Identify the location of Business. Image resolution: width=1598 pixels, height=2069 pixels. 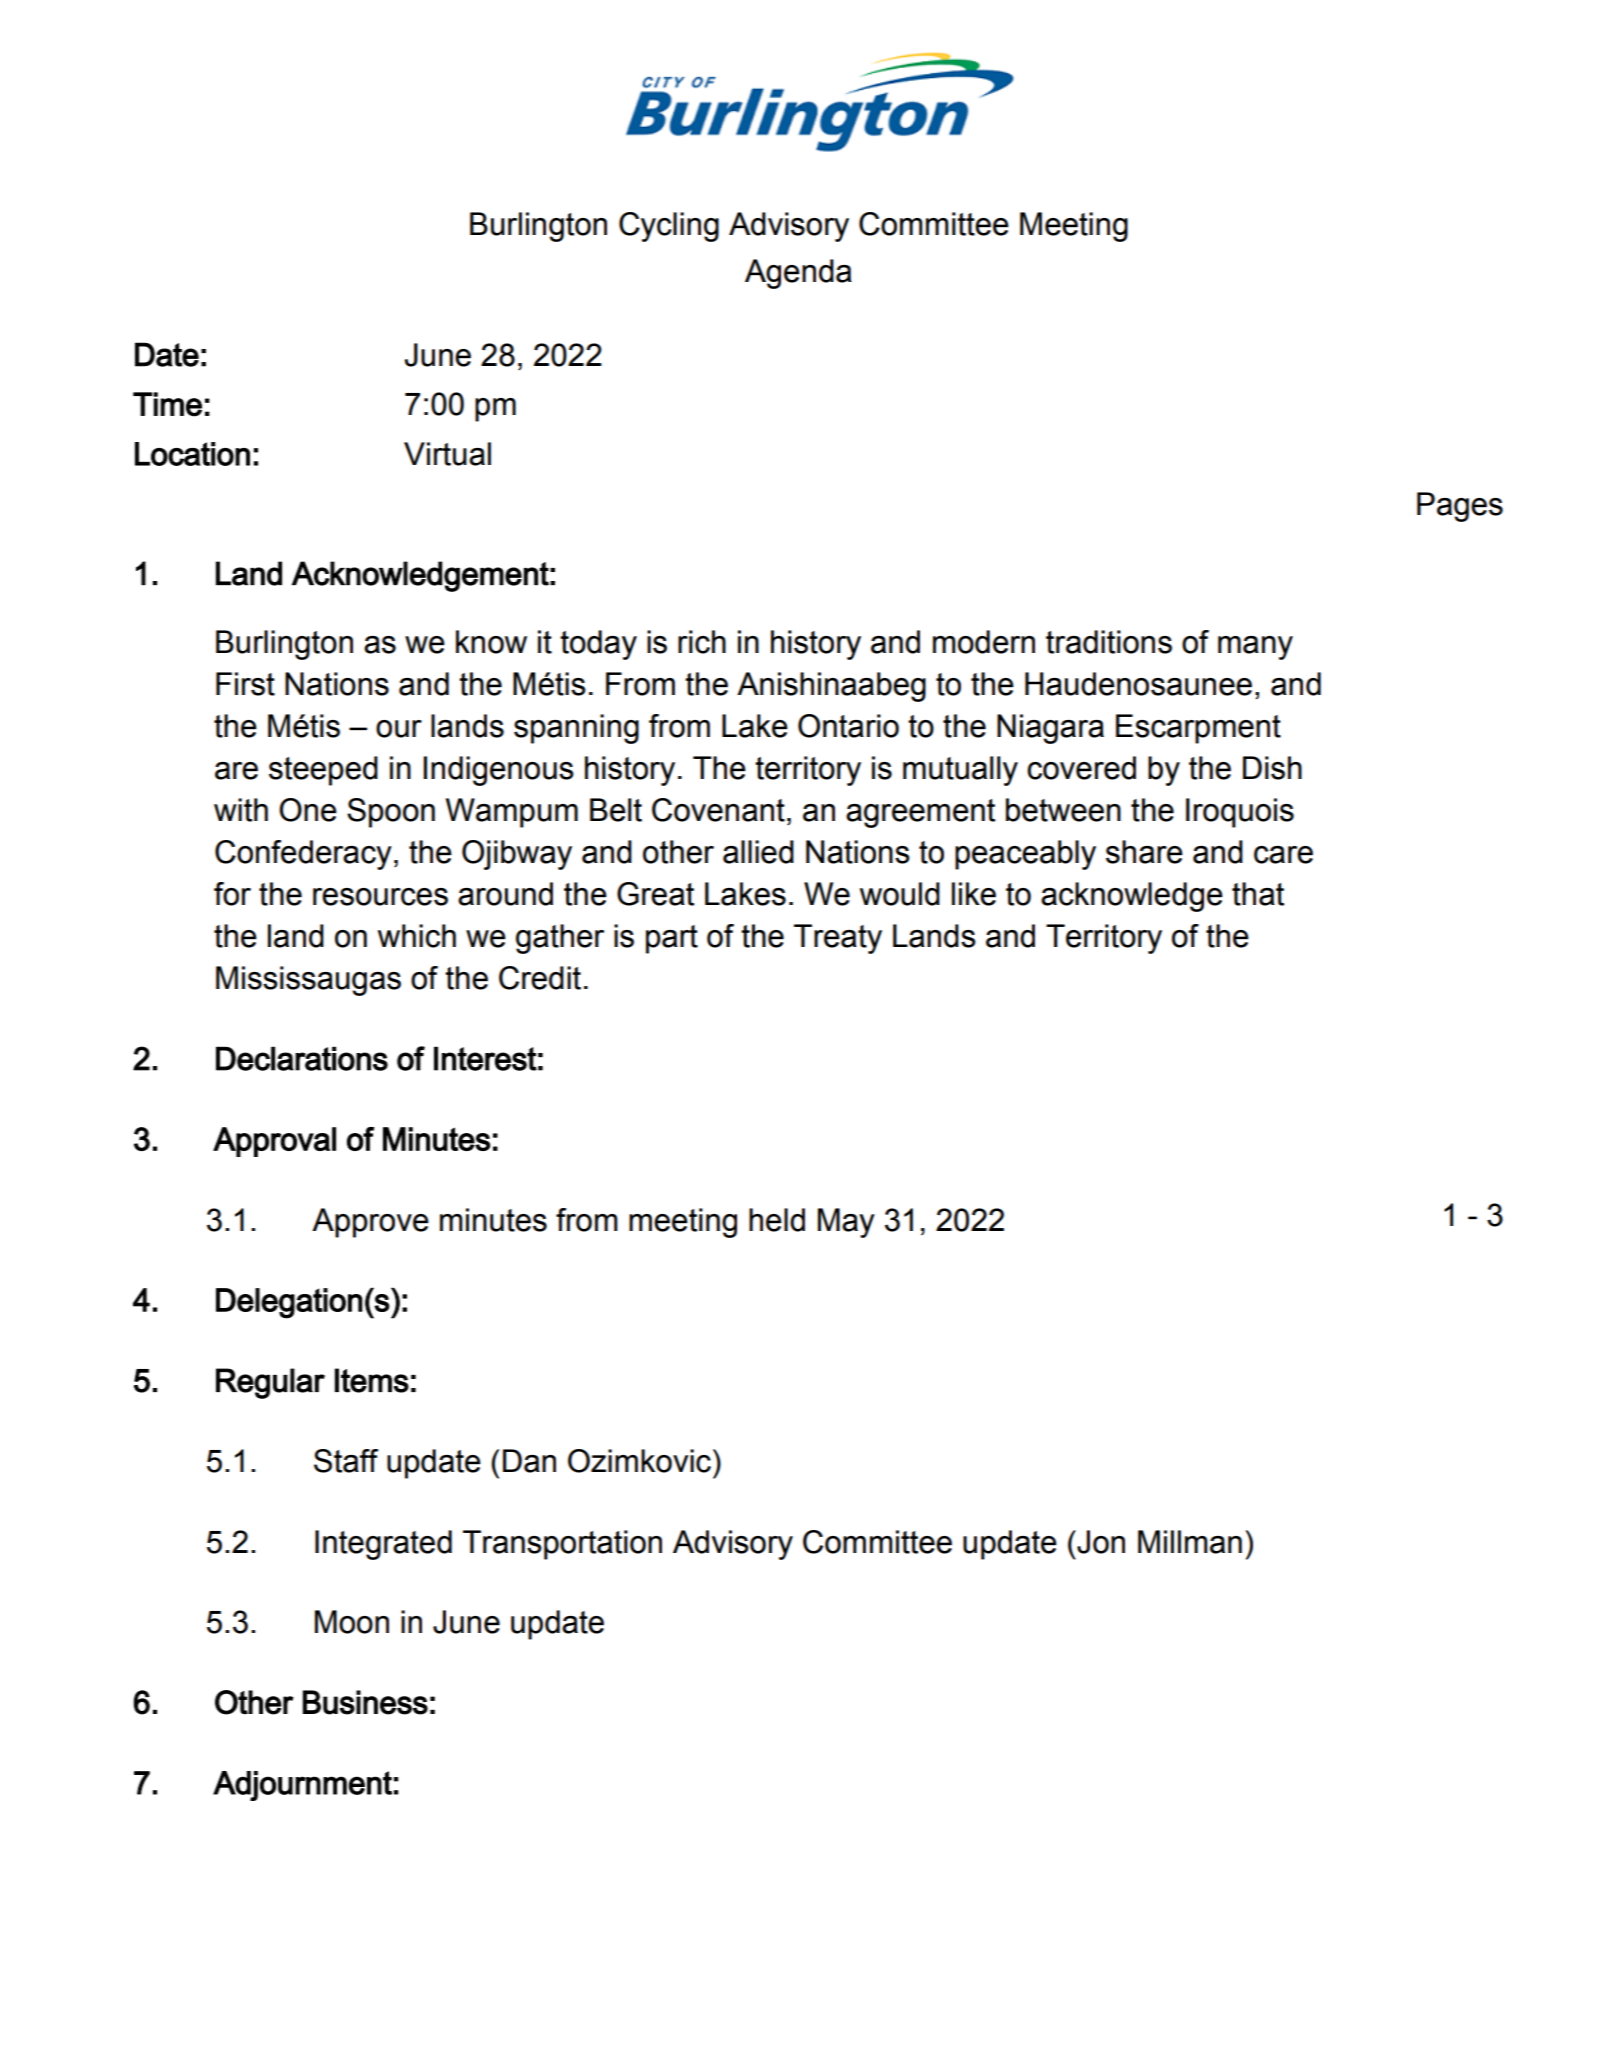
(365, 1702).
